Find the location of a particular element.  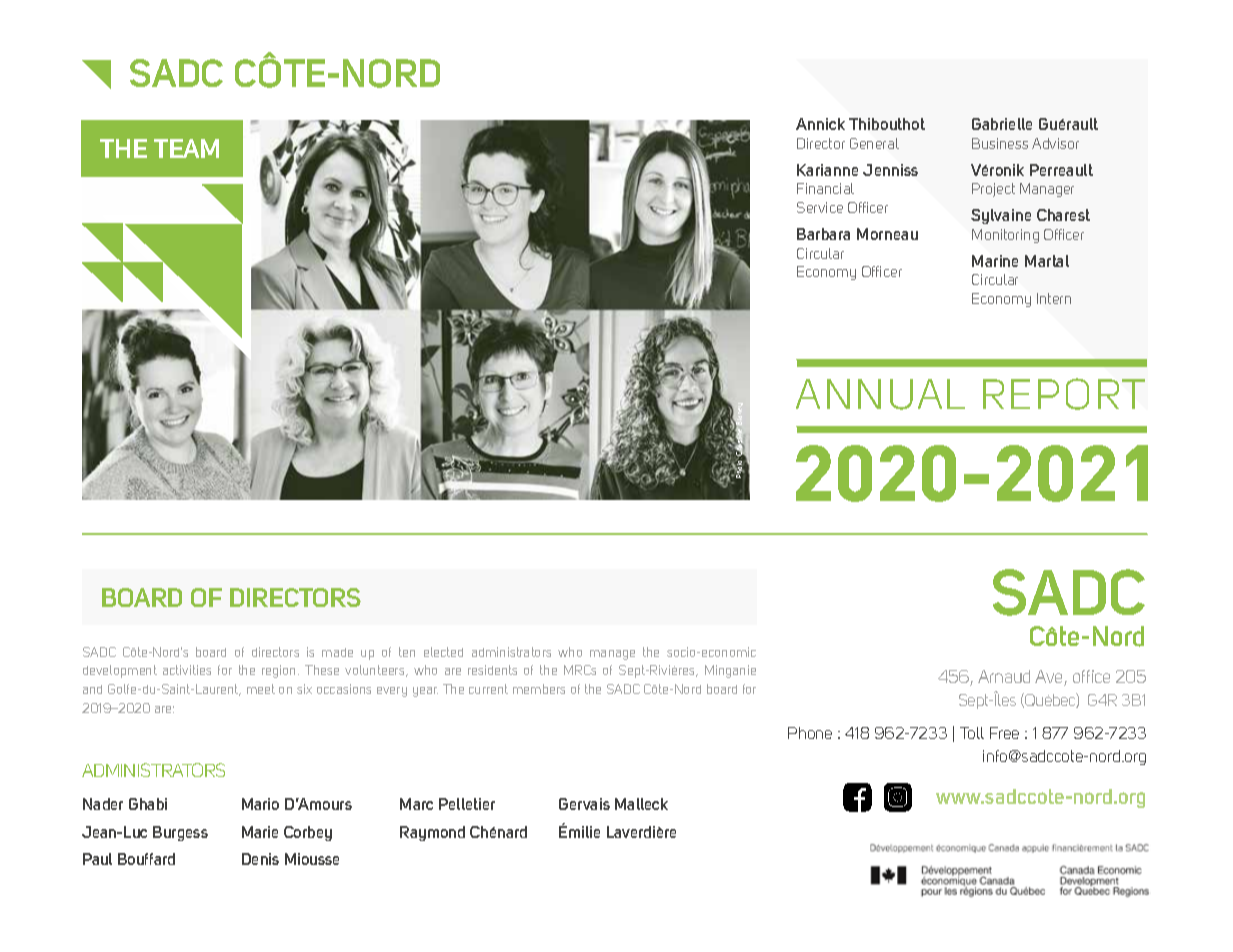

members is located at coordinates (539, 689).
